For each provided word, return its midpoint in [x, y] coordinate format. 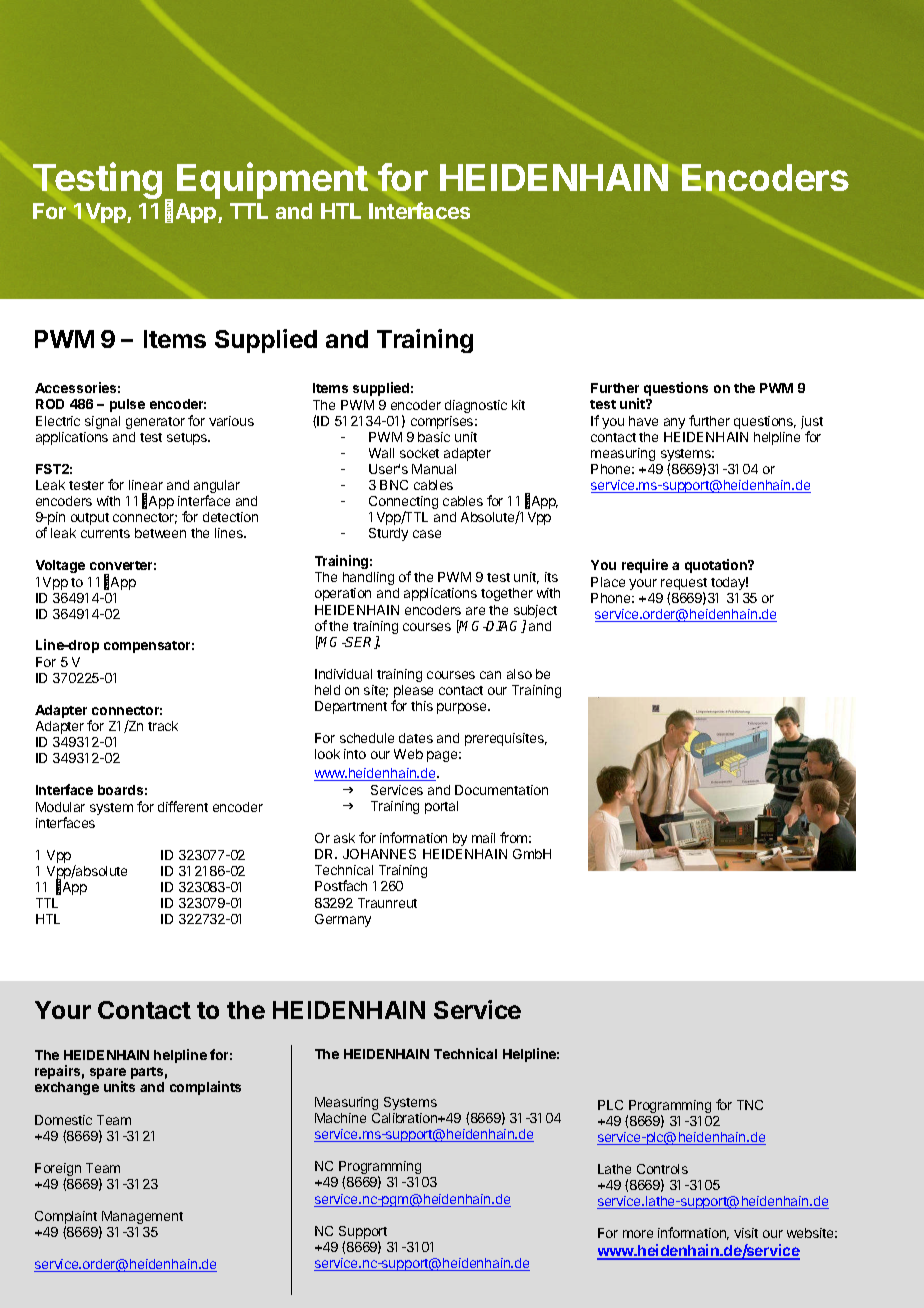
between [160, 533]
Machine [340, 1118]
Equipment [272, 180]
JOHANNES [379, 854]
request [684, 584]
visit [746, 1233]
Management [142, 1217]
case [427, 534]
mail [483, 838]
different [183, 806]
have [643, 421]
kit [518, 405]
